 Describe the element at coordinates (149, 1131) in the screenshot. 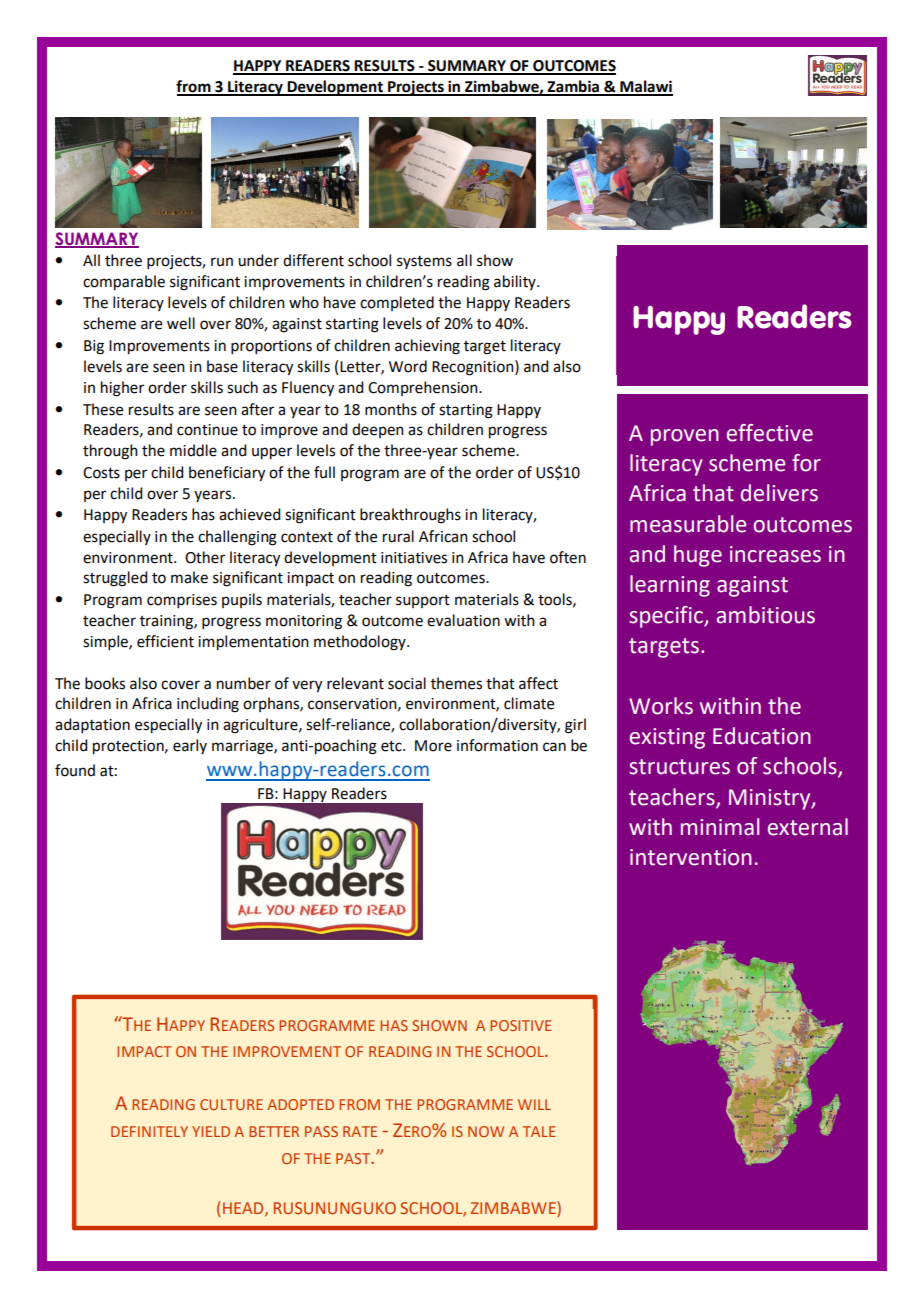

I see `DEFINITELY` at that location.
